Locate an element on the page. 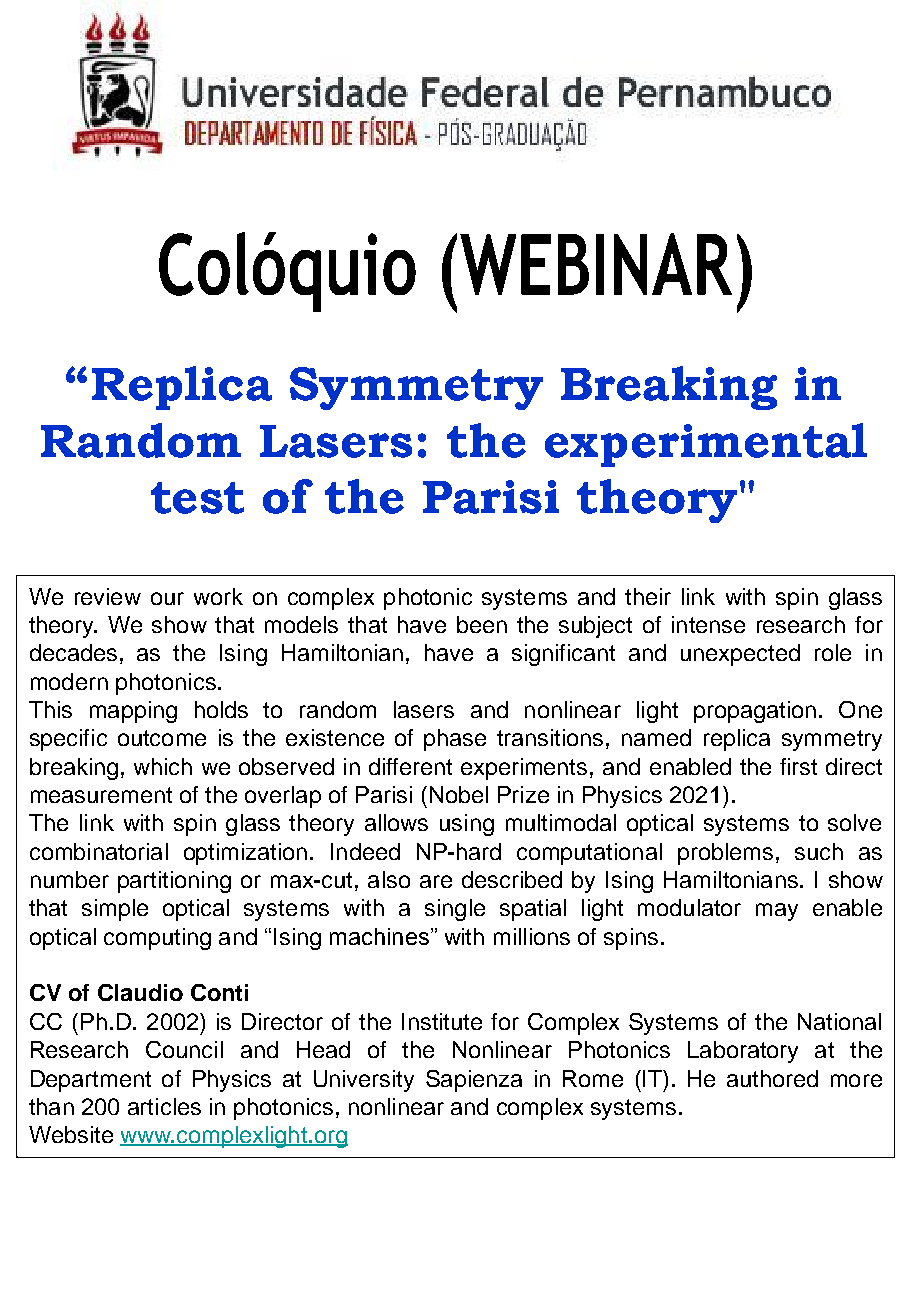 Image resolution: width=911 pixels, height=1316 pixels. experimental is located at coordinates (706, 445).
